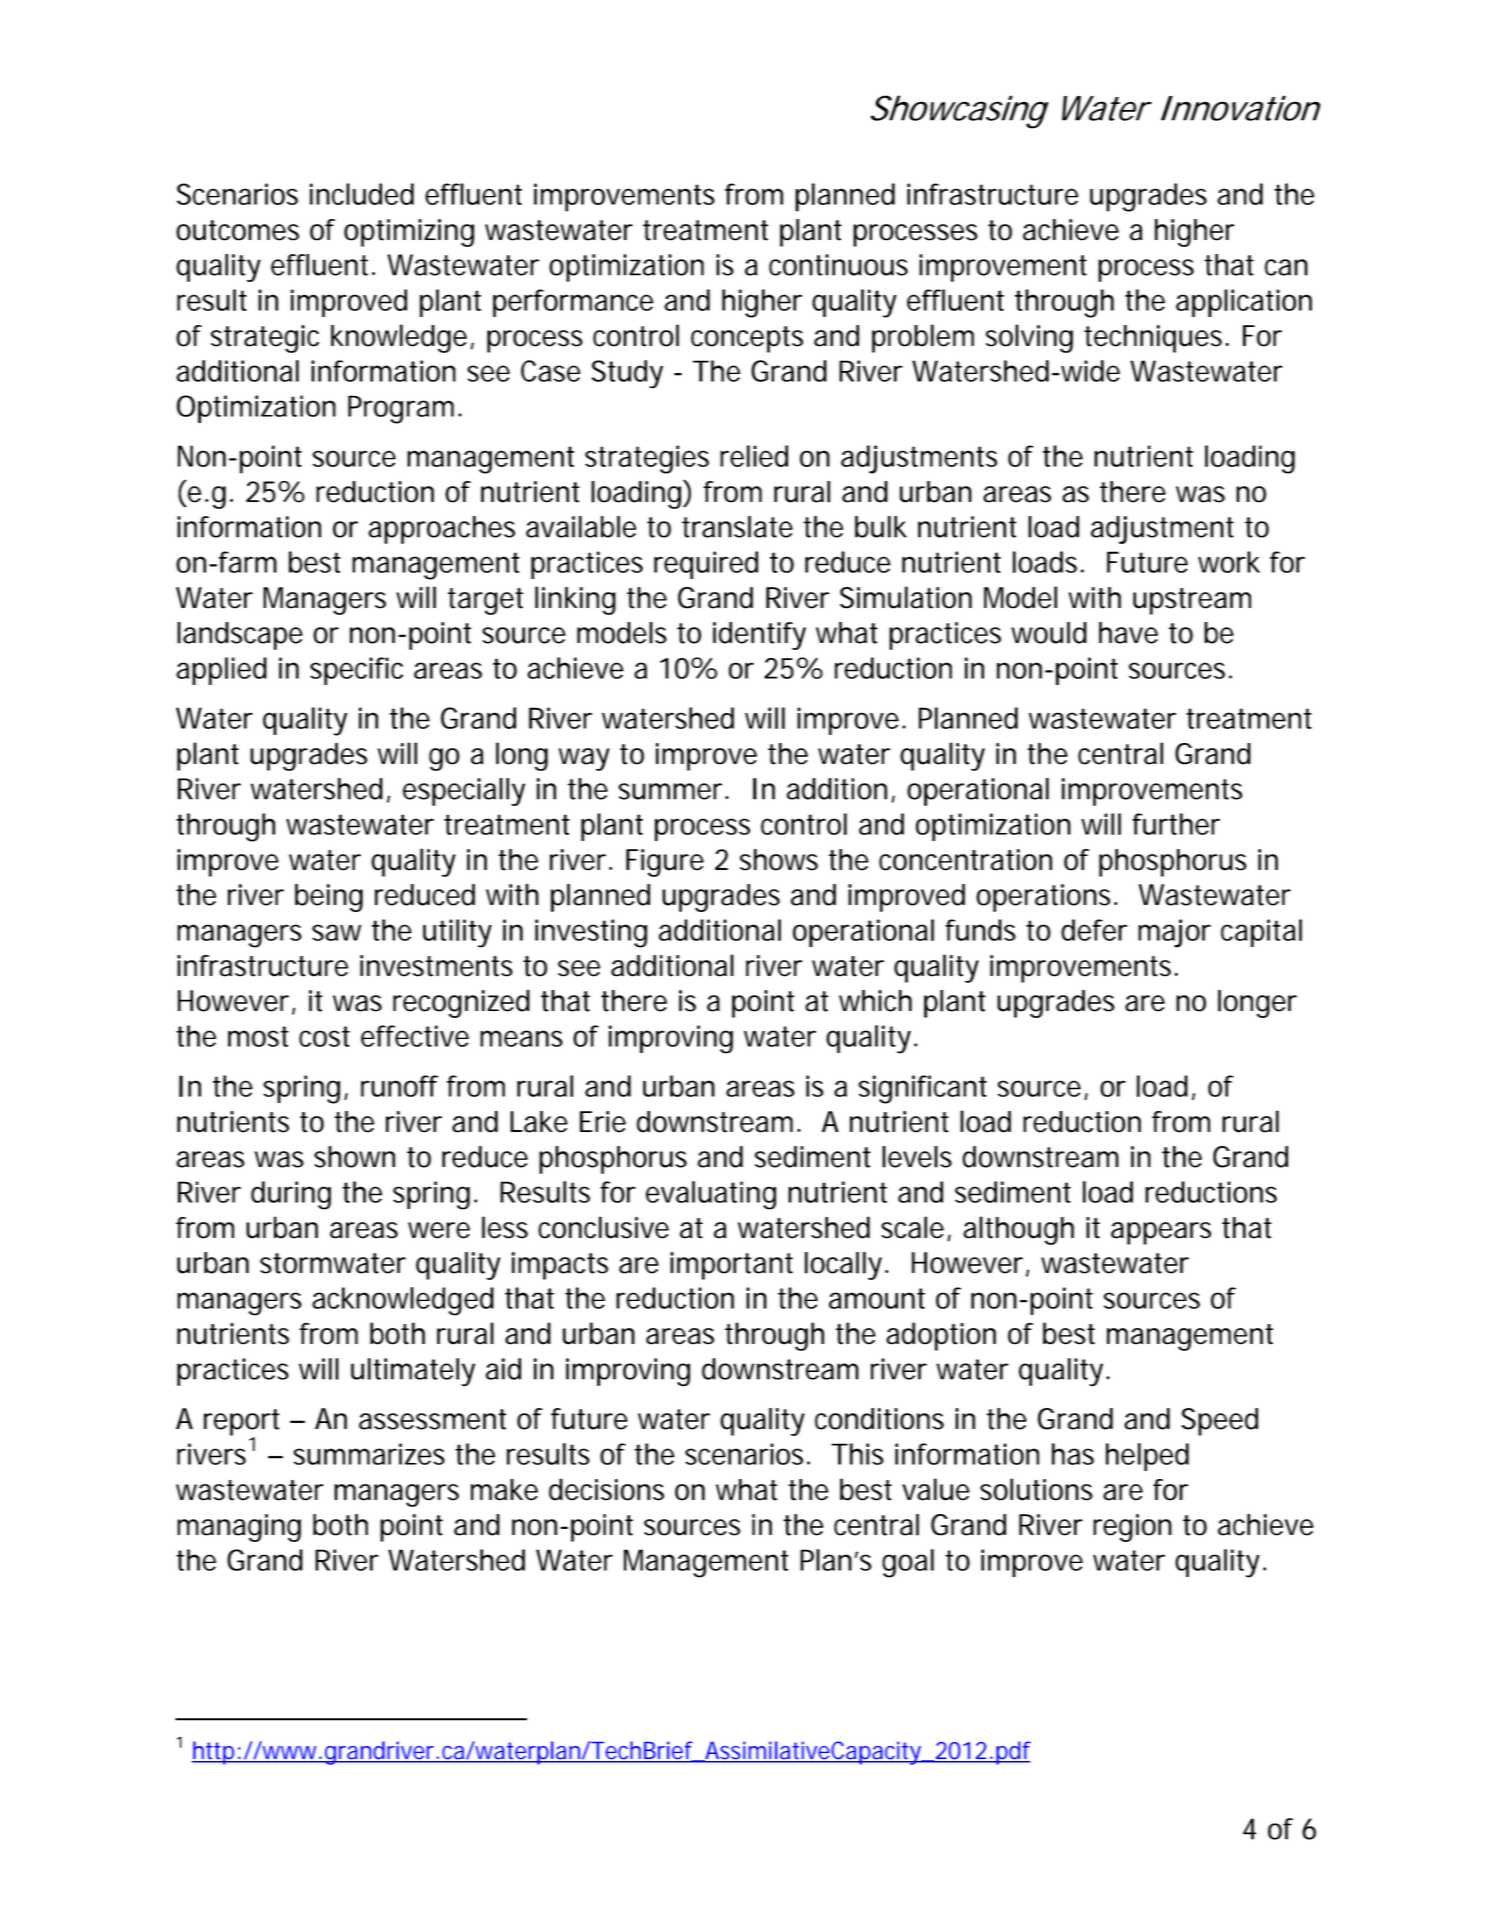 This screenshot has width=1493, height=1932. I want to click on optimizing, so click(409, 233).
